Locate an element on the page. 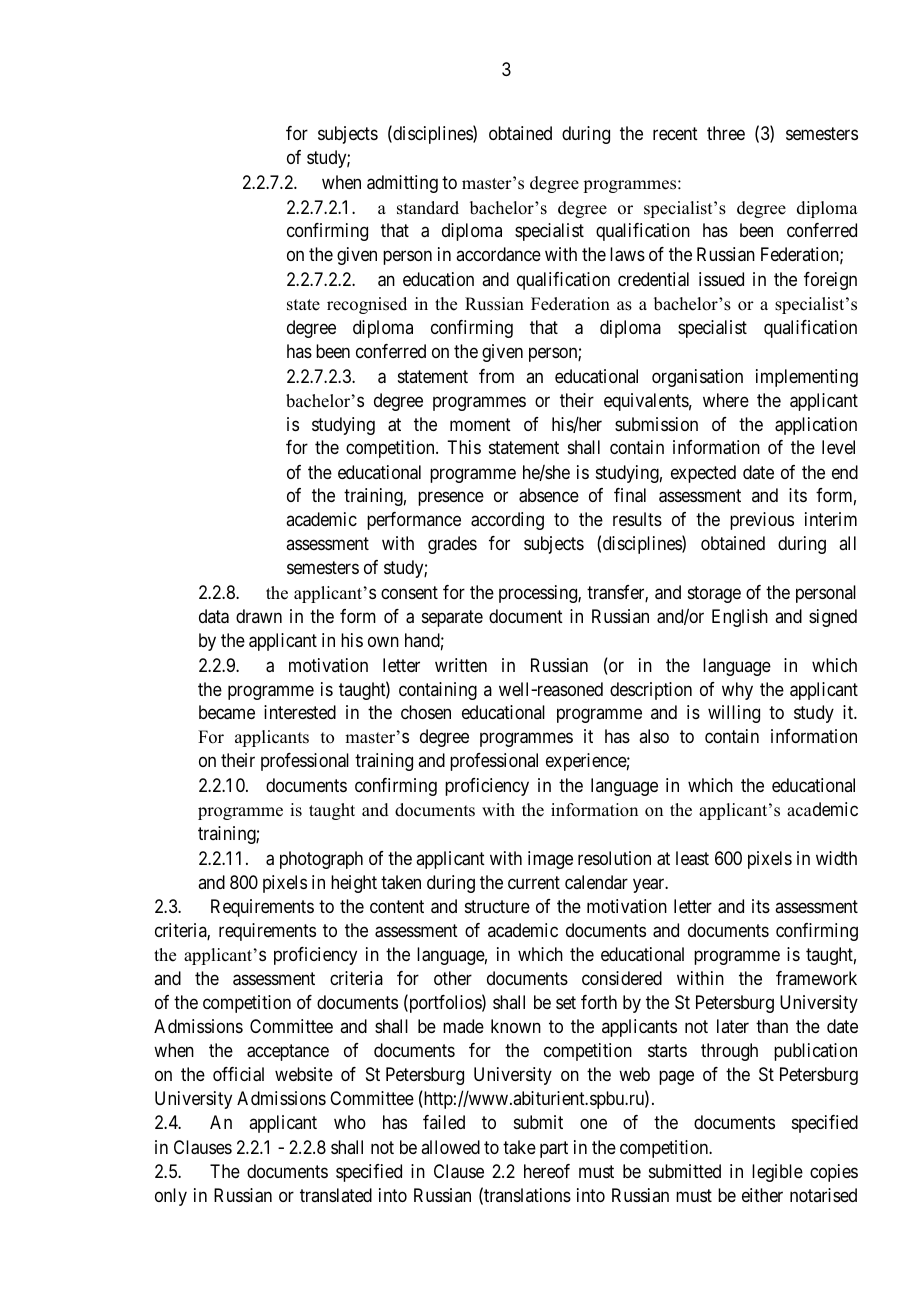 This image has width=924, height=1308. only is located at coordinates (171, 1197).
